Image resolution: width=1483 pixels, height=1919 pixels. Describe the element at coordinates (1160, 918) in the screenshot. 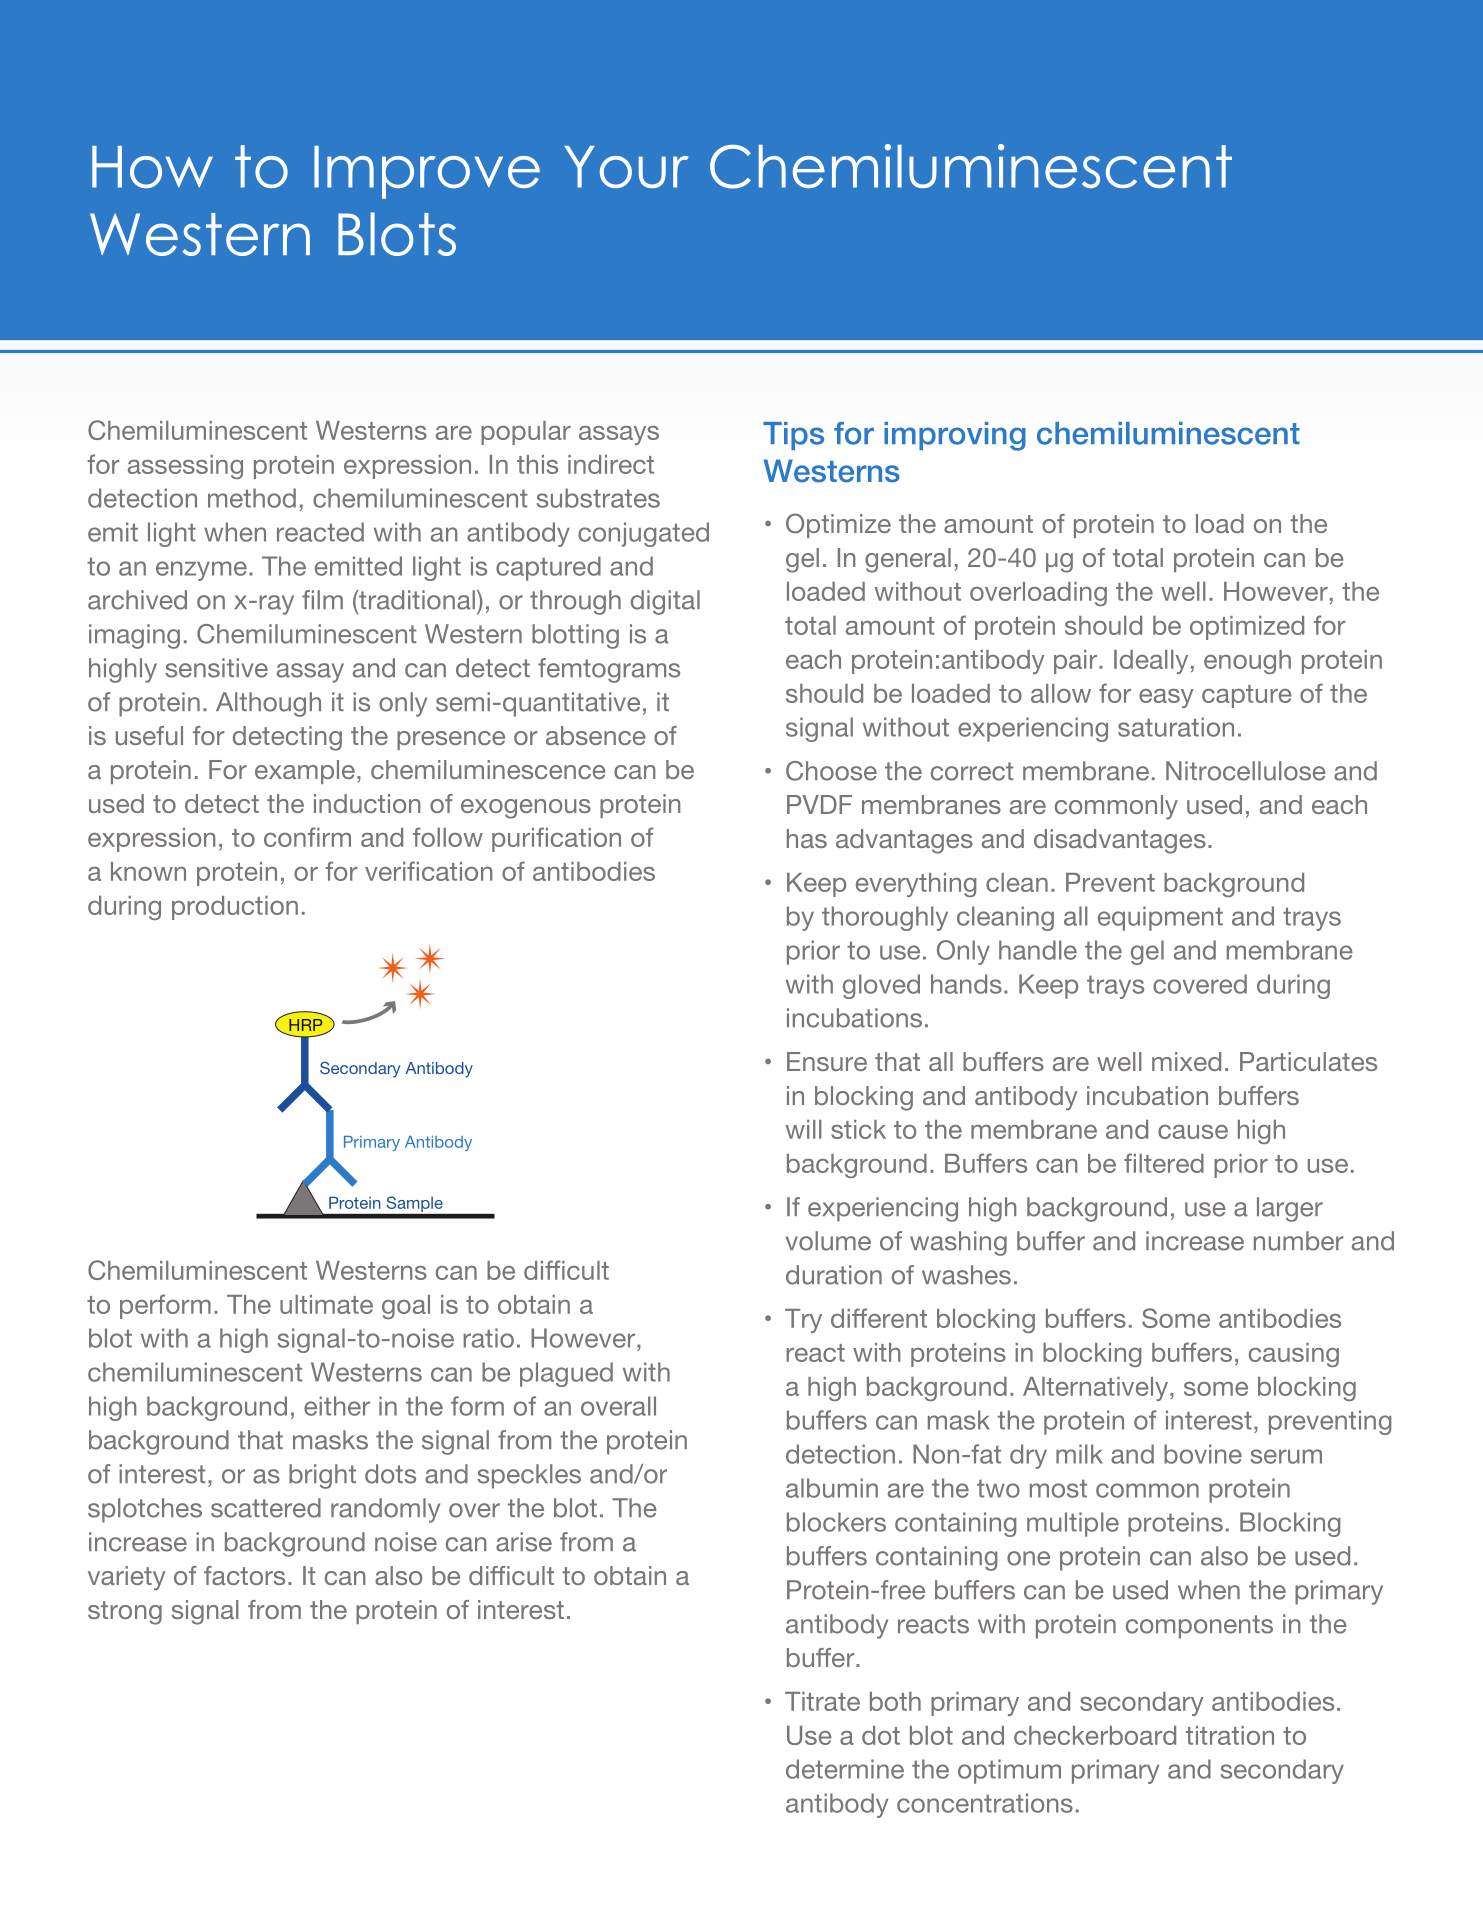

I see `equipment` at that location.
